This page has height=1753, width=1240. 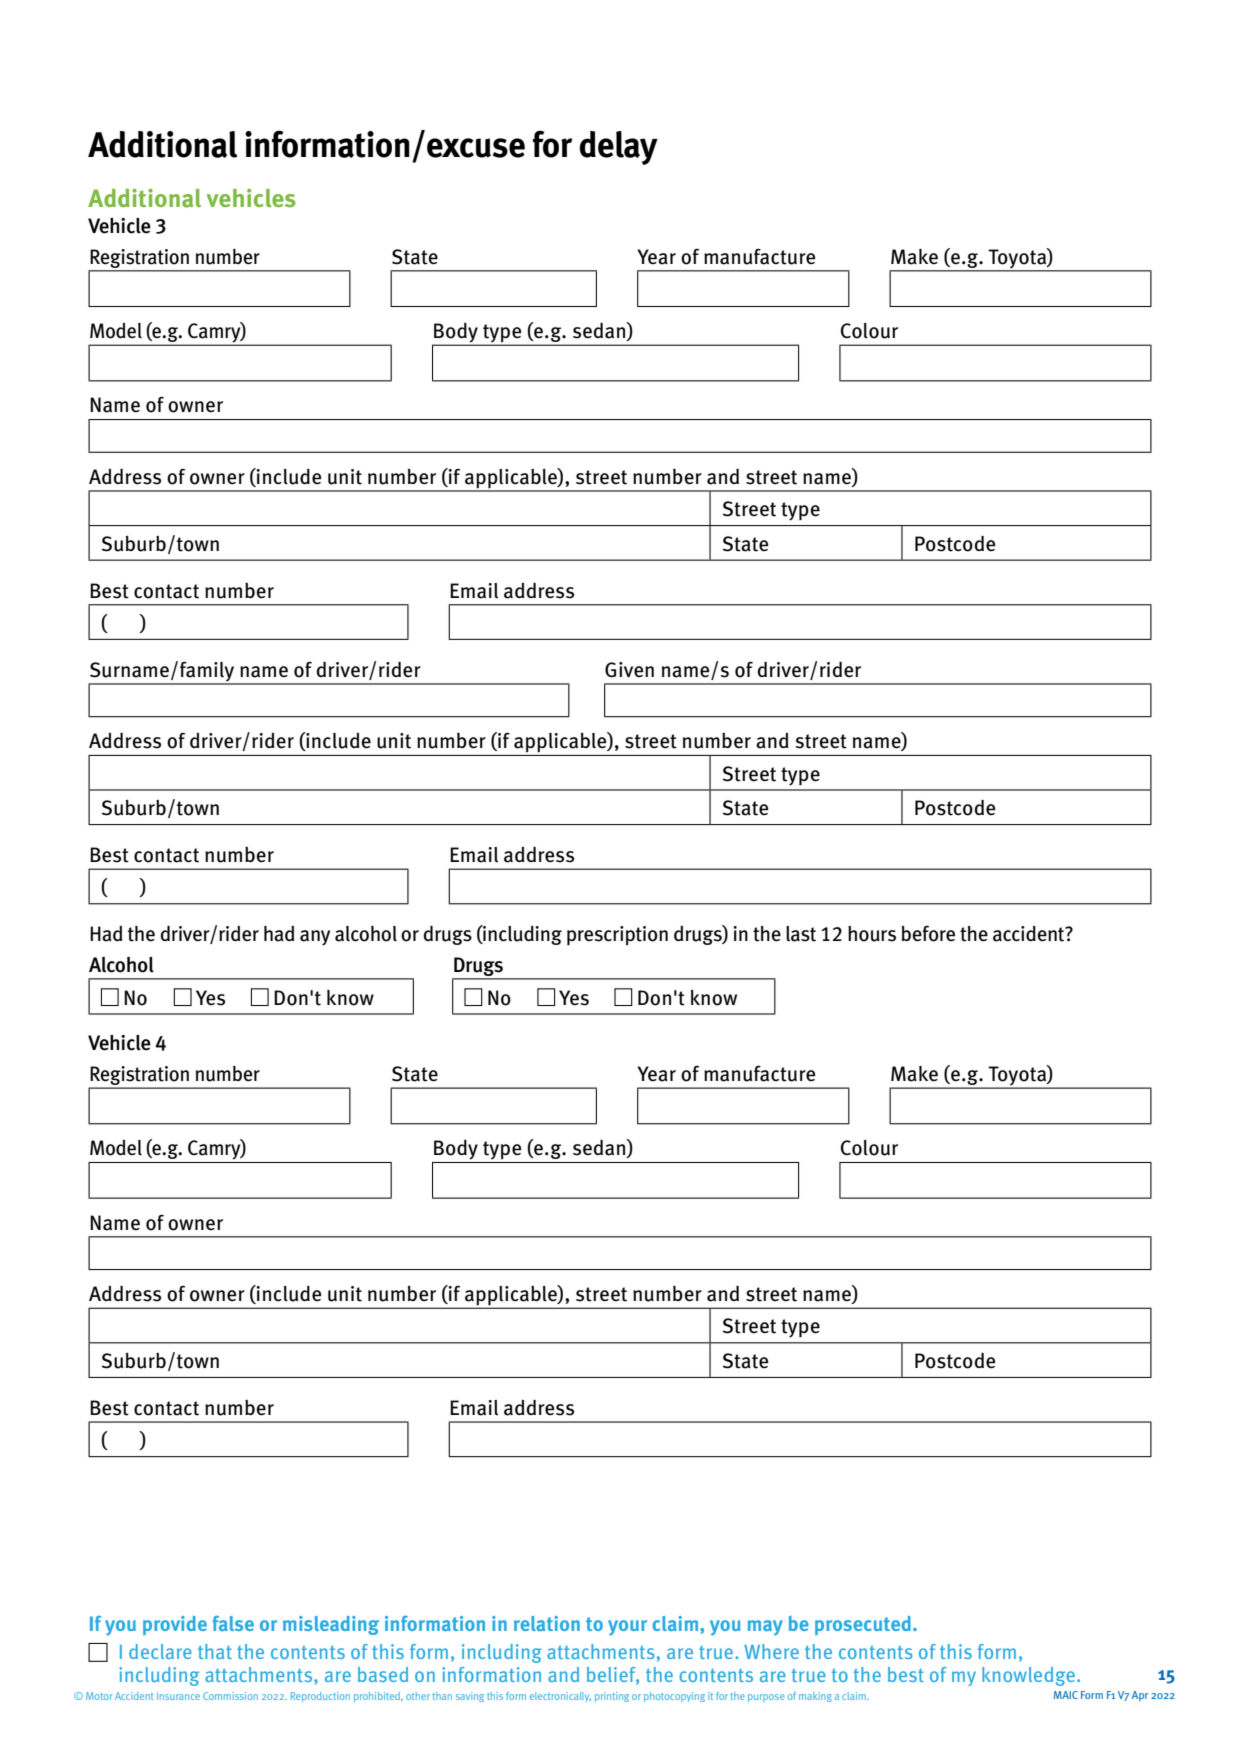 I want to click on before, so click(x=928, y=933).
